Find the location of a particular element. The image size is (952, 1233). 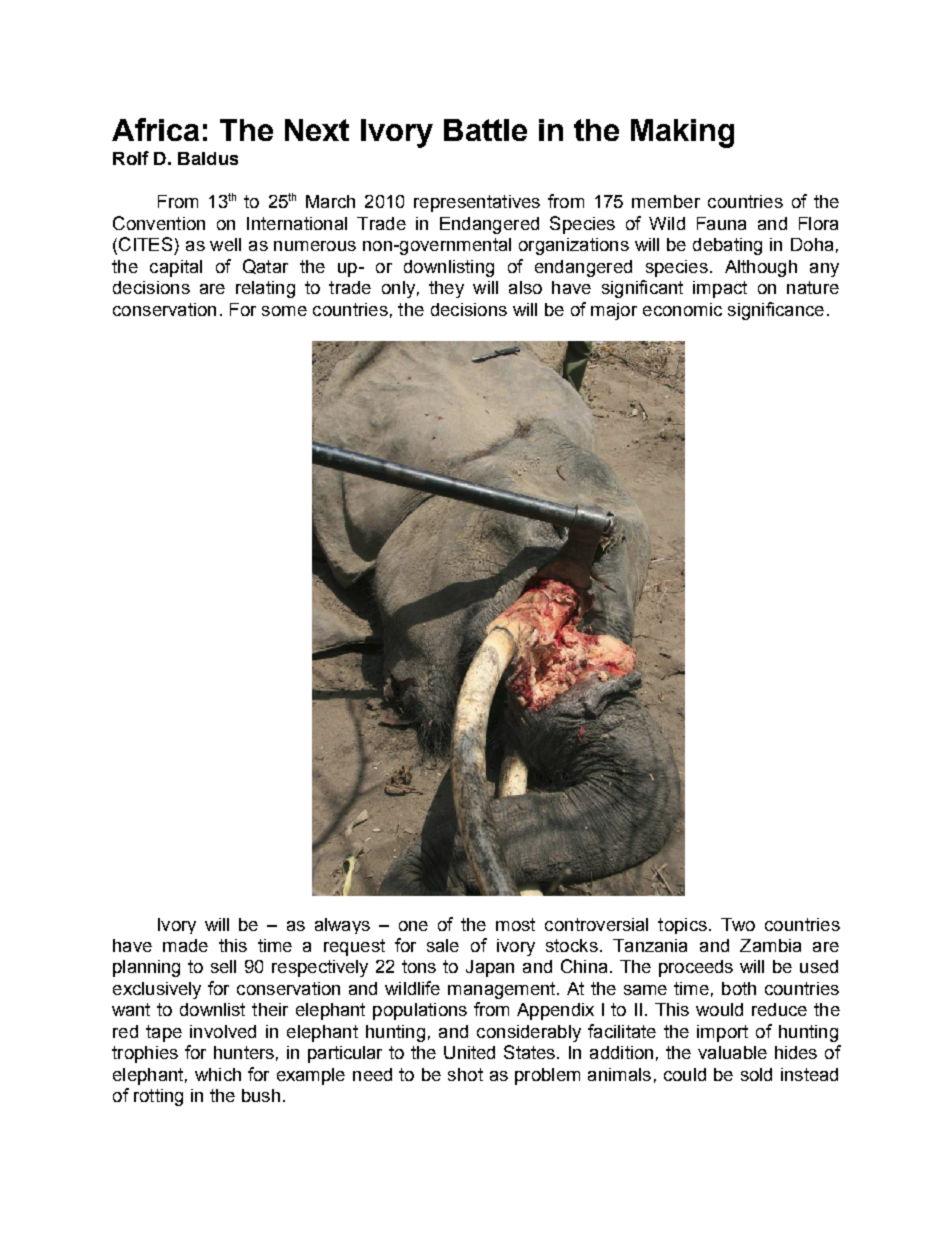

Two is located at coordinates (738, 924).
